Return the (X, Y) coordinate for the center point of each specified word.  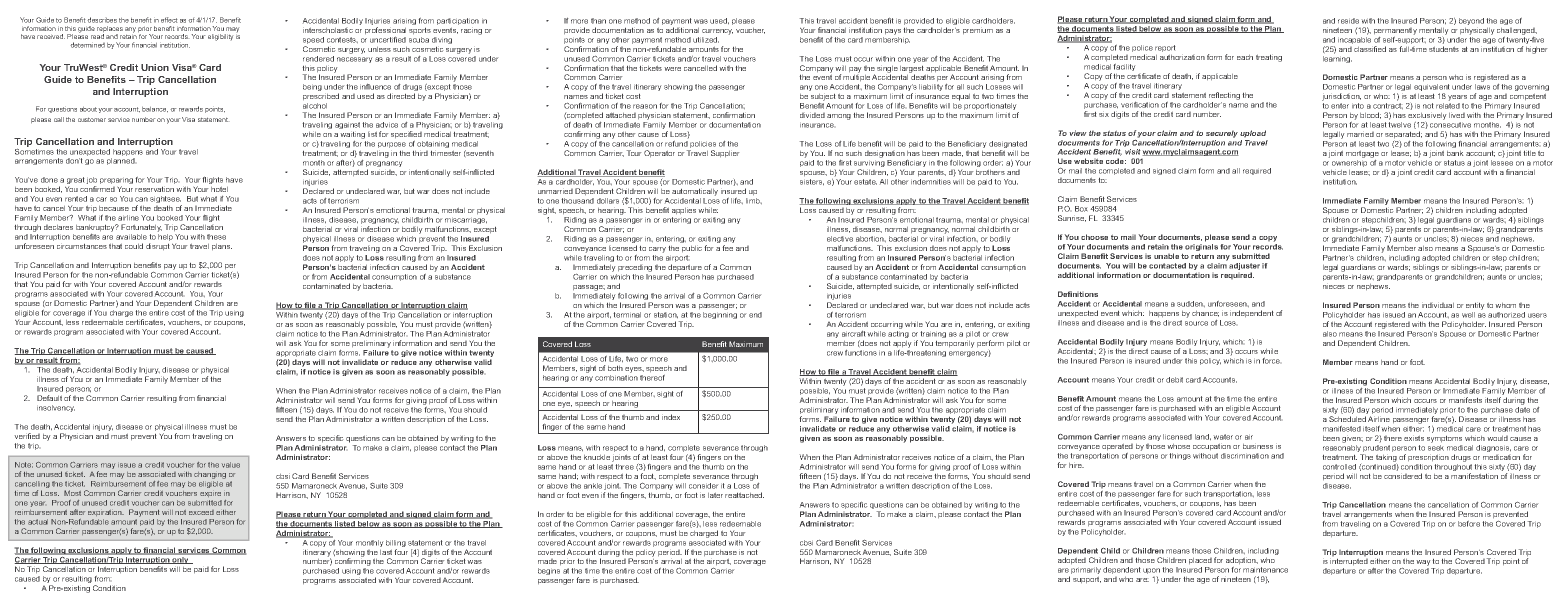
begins (549, 571)
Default (49, 398)
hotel (219, 189)
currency (717, 32)
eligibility (220, 37)
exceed (201, 512)
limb (754, 201)
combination (616, 376)
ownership (1349, 163)
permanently (1395, 31)
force (1271, 361)
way (1424, 564)
